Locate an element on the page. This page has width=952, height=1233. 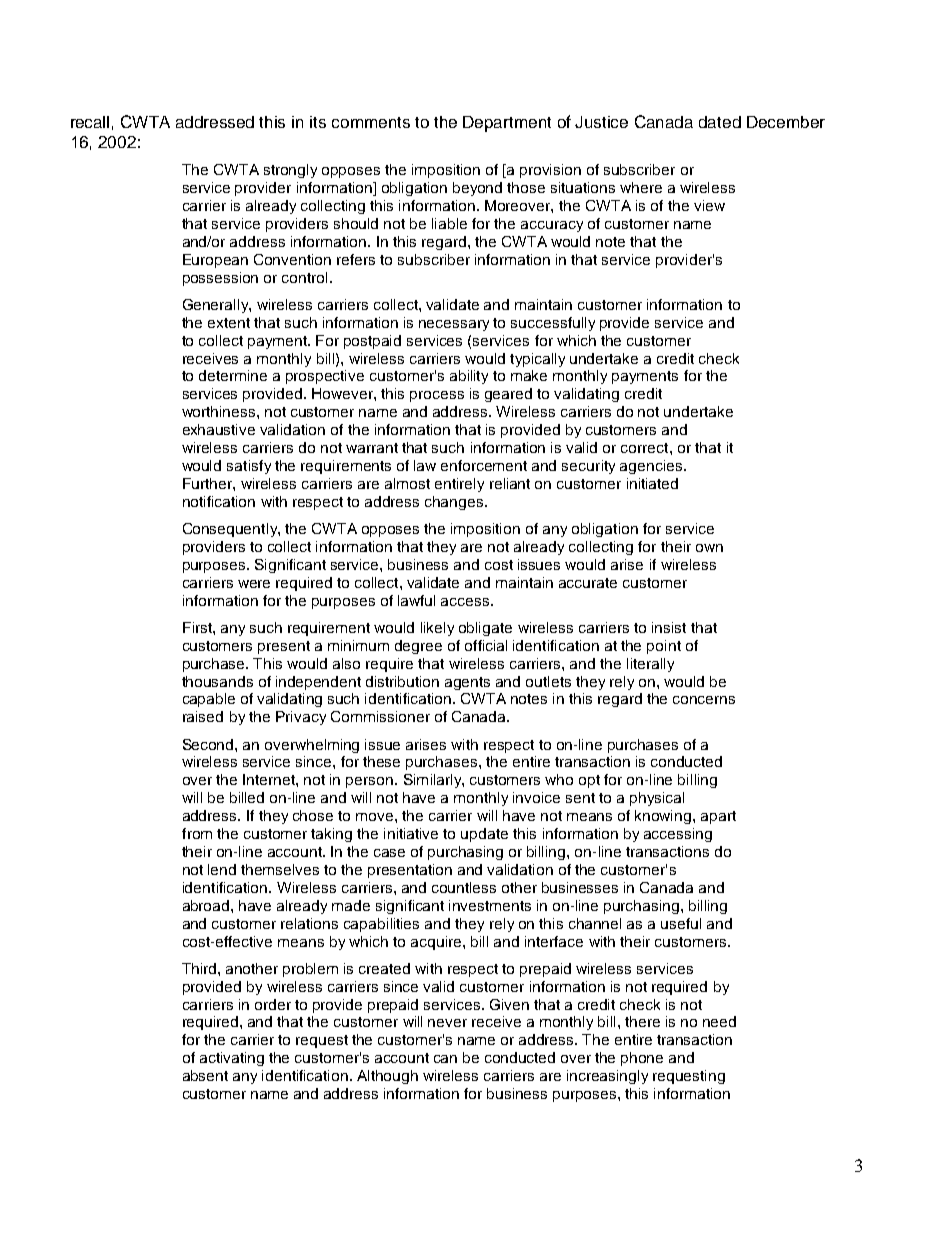
beyond is located at coordinates (477, 189).
